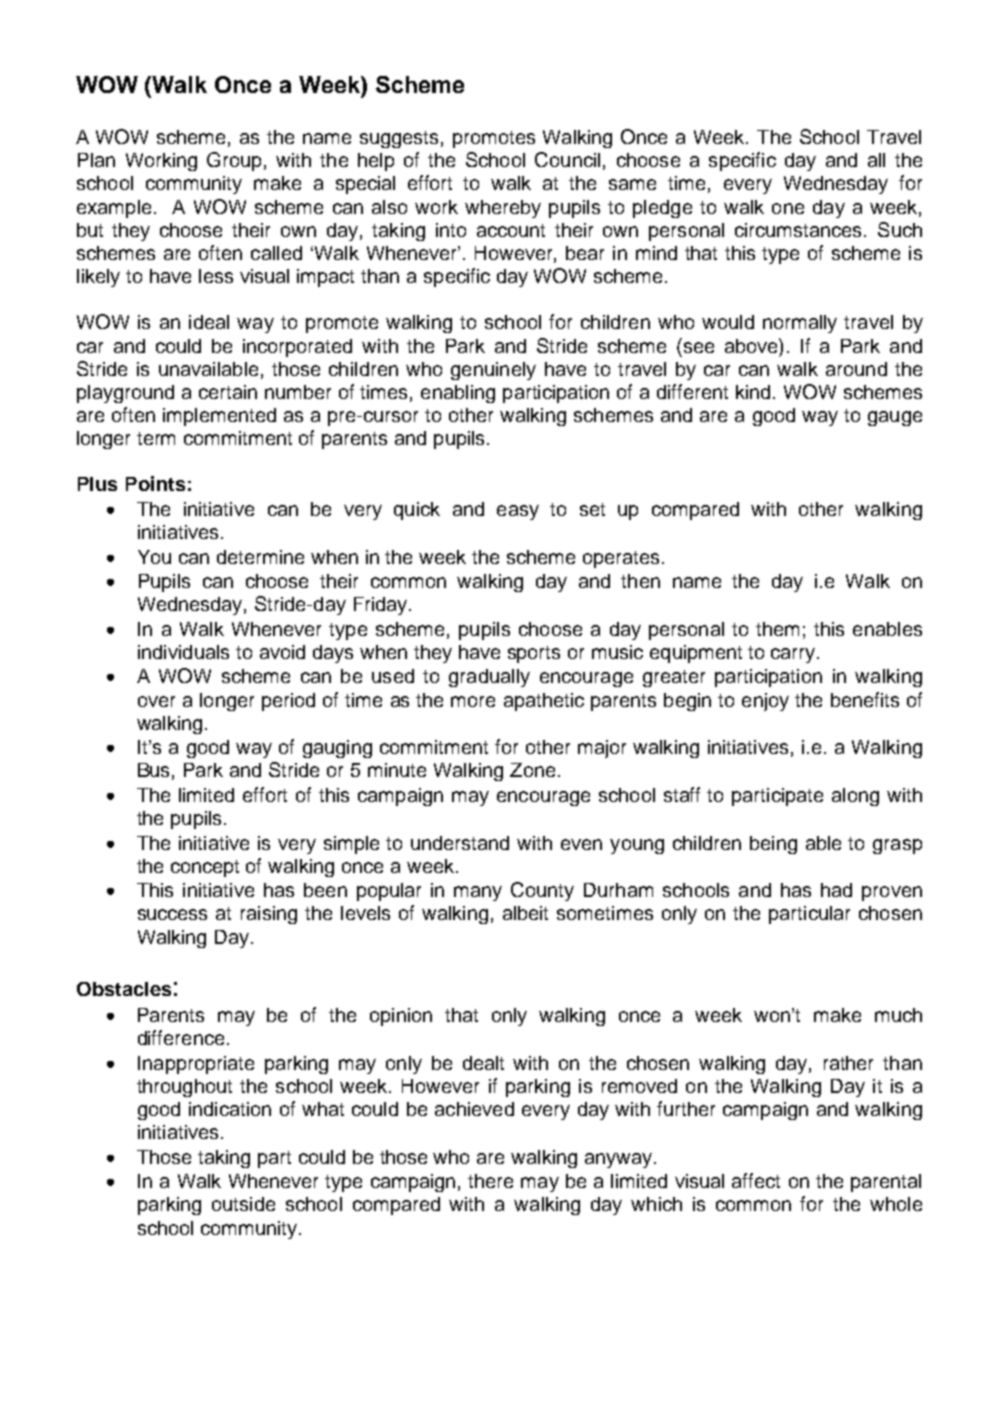 This screenshot has width=999, height=1413. I want to click on implemented, so click(219, 417).
